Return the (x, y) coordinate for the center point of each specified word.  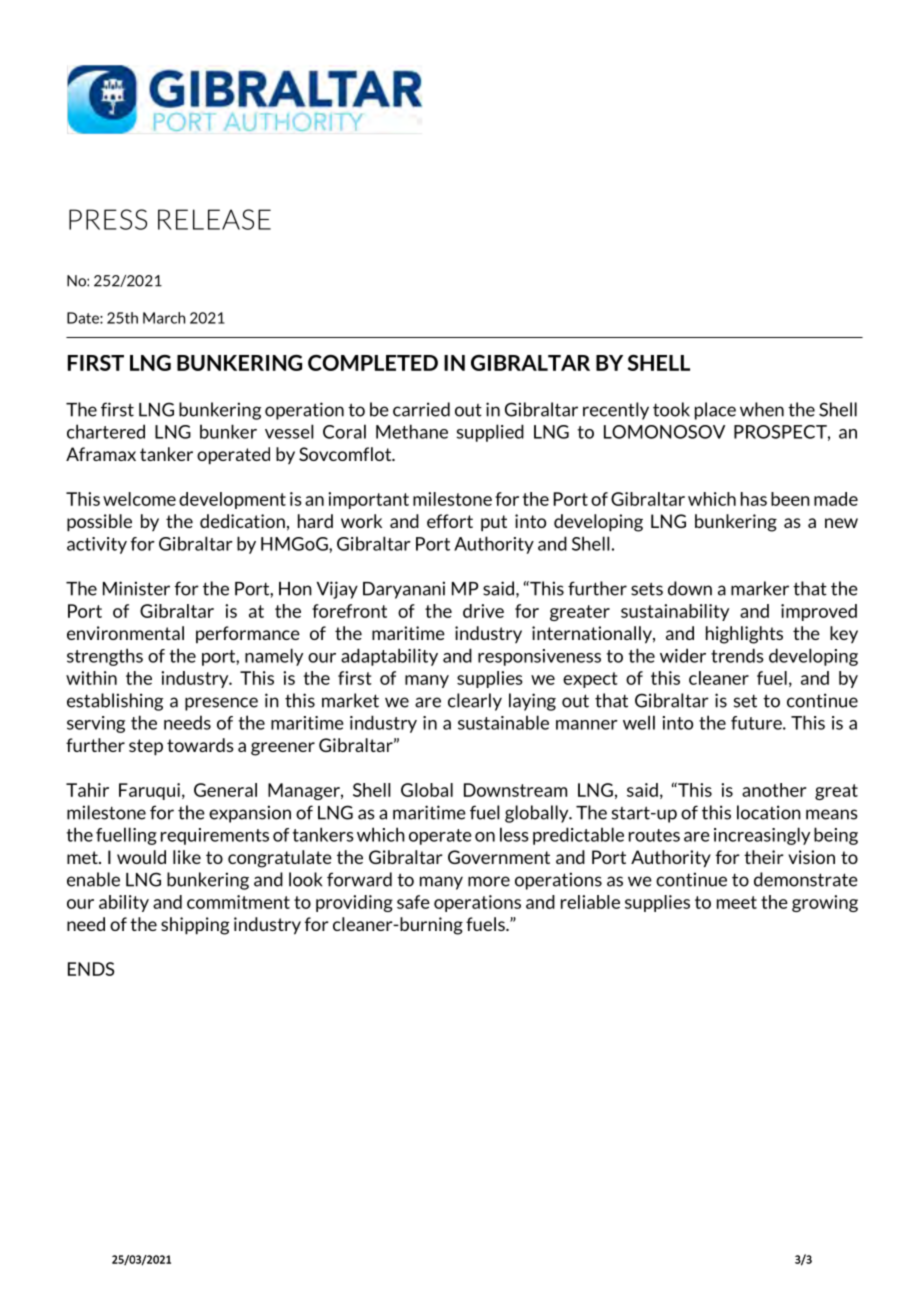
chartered (106, 431)
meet (737, 902)
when (762, 409)
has (754, 499)
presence (221, 704)
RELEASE (214, 219)
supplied (490, 433)
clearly (475, 702)
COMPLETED (373, 363)
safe (413, 902)
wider (683, 655)
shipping (195, 926)
